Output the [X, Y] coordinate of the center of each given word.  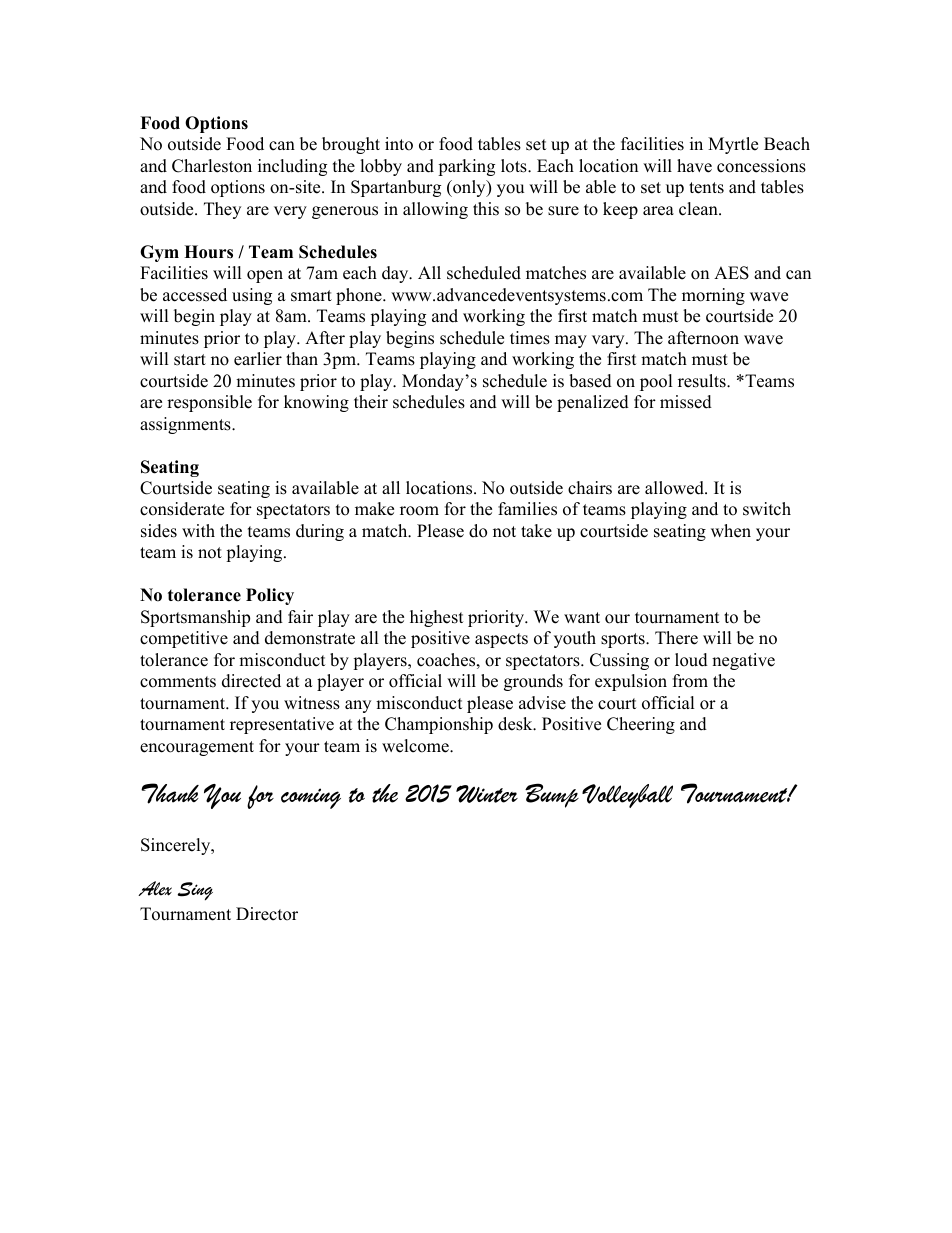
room [419, 511]
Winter [487, 794]
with [198, 530]
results [703, 381]
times [530, 338]
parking [466, 167]
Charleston [212, 166]
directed [251, 681]
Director [267, 914]
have [694, 166]
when [731, 531]
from [690, 681]
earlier [258, 359]
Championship [439, 725]
